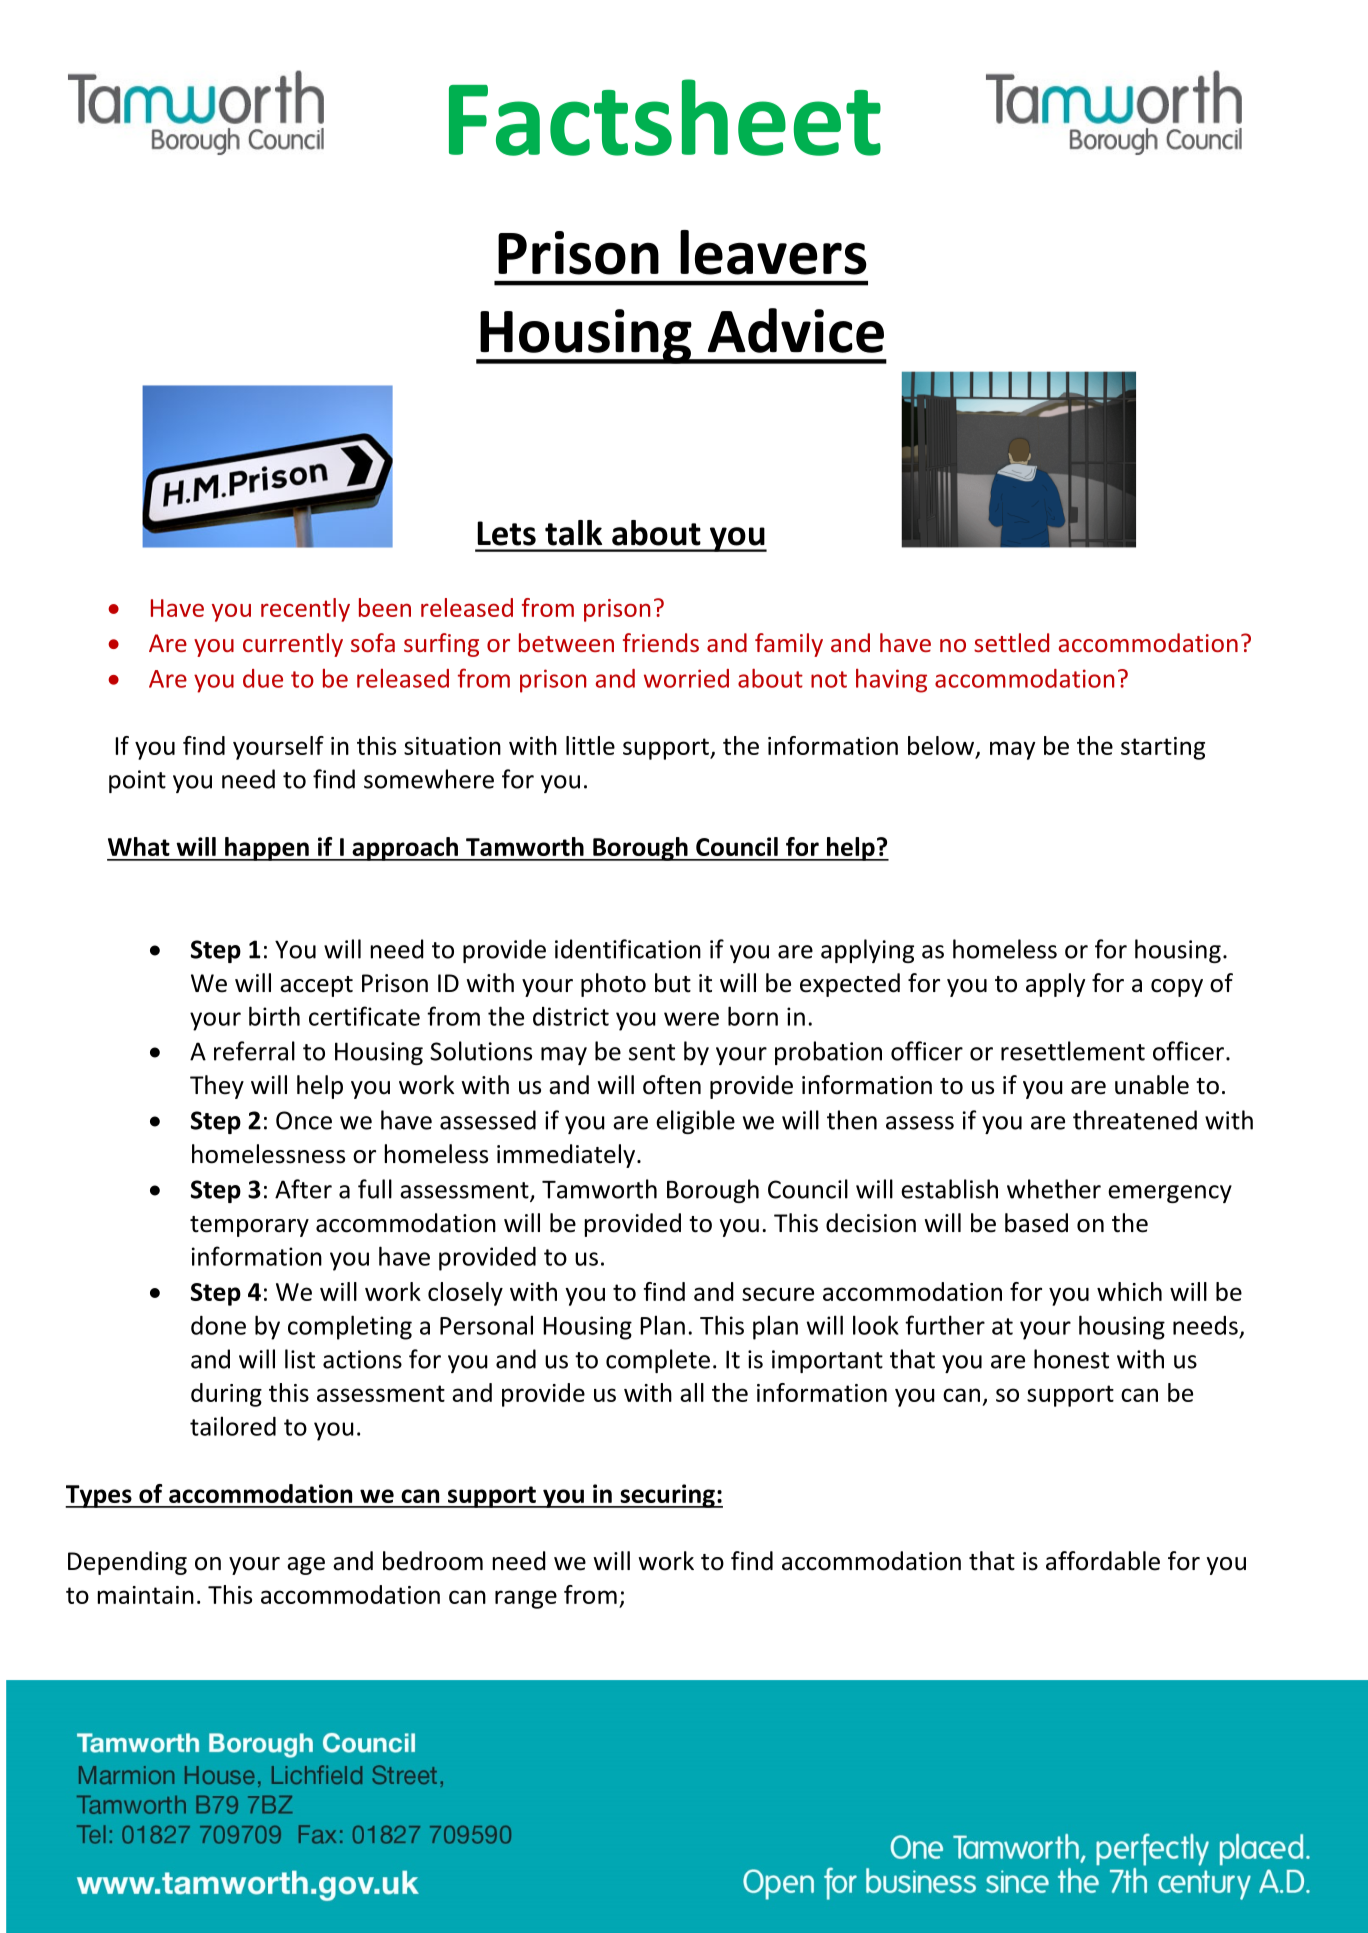 Image resolution: width=1368 pixels, height=1933 pixels. I want to click on age, so click(306, 1566).
